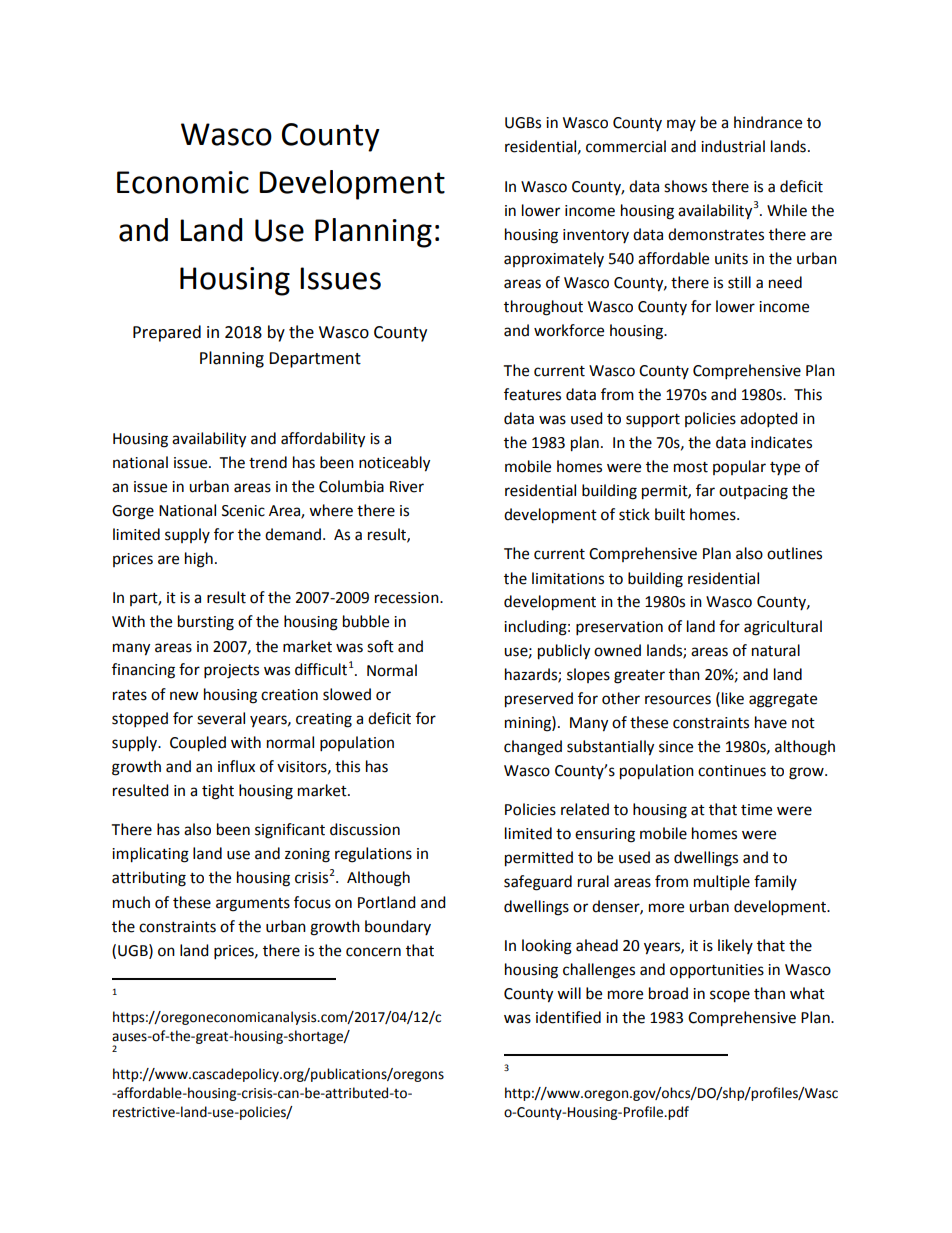 Image resolution: width=952 pixels, height=1233 pixels. What do you see at coordinates (243, 511) in the screenshot?
I see `Scenic` at bounding box center [243, 511].
